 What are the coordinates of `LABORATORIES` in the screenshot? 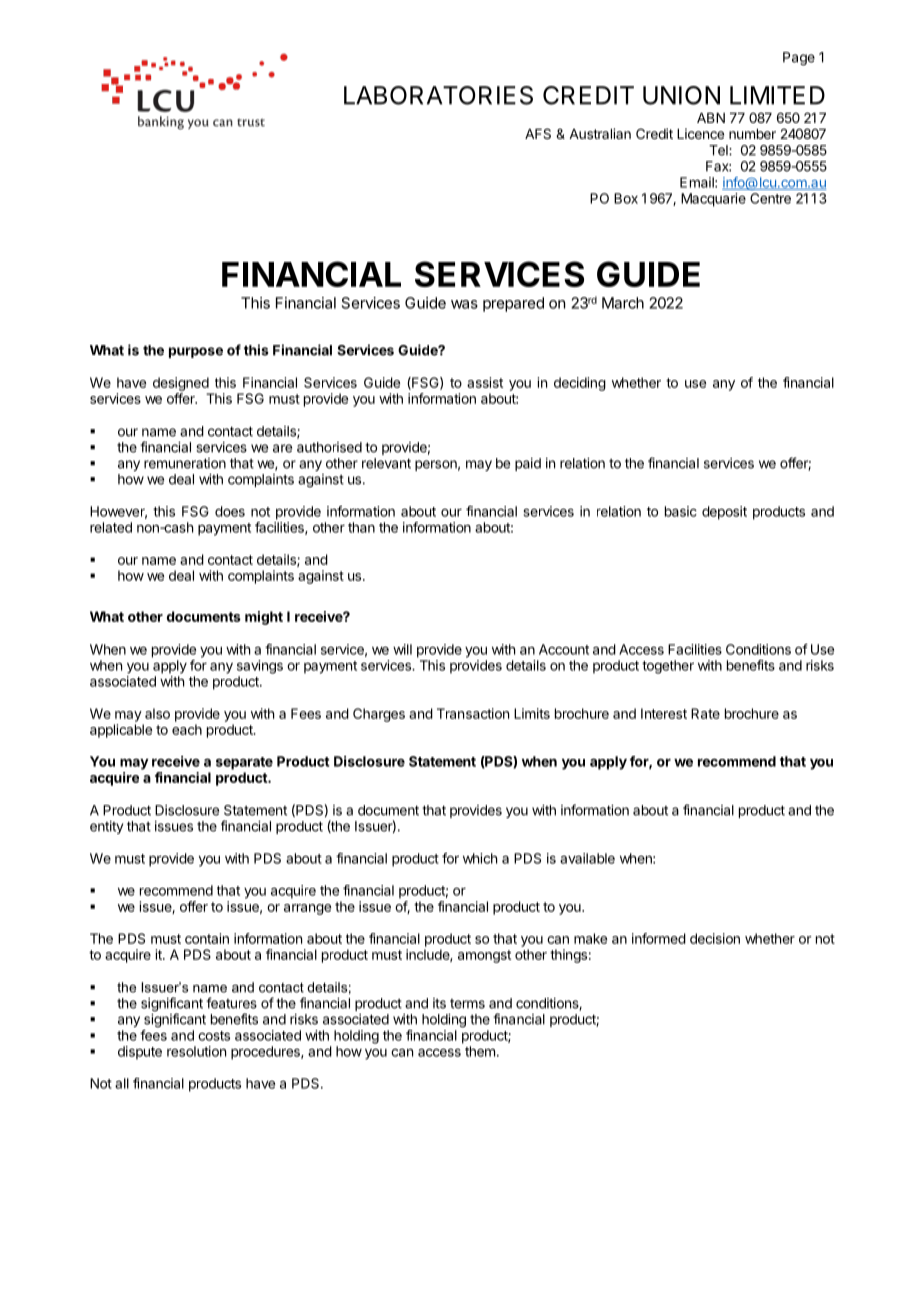 It's located at (438, 95).
